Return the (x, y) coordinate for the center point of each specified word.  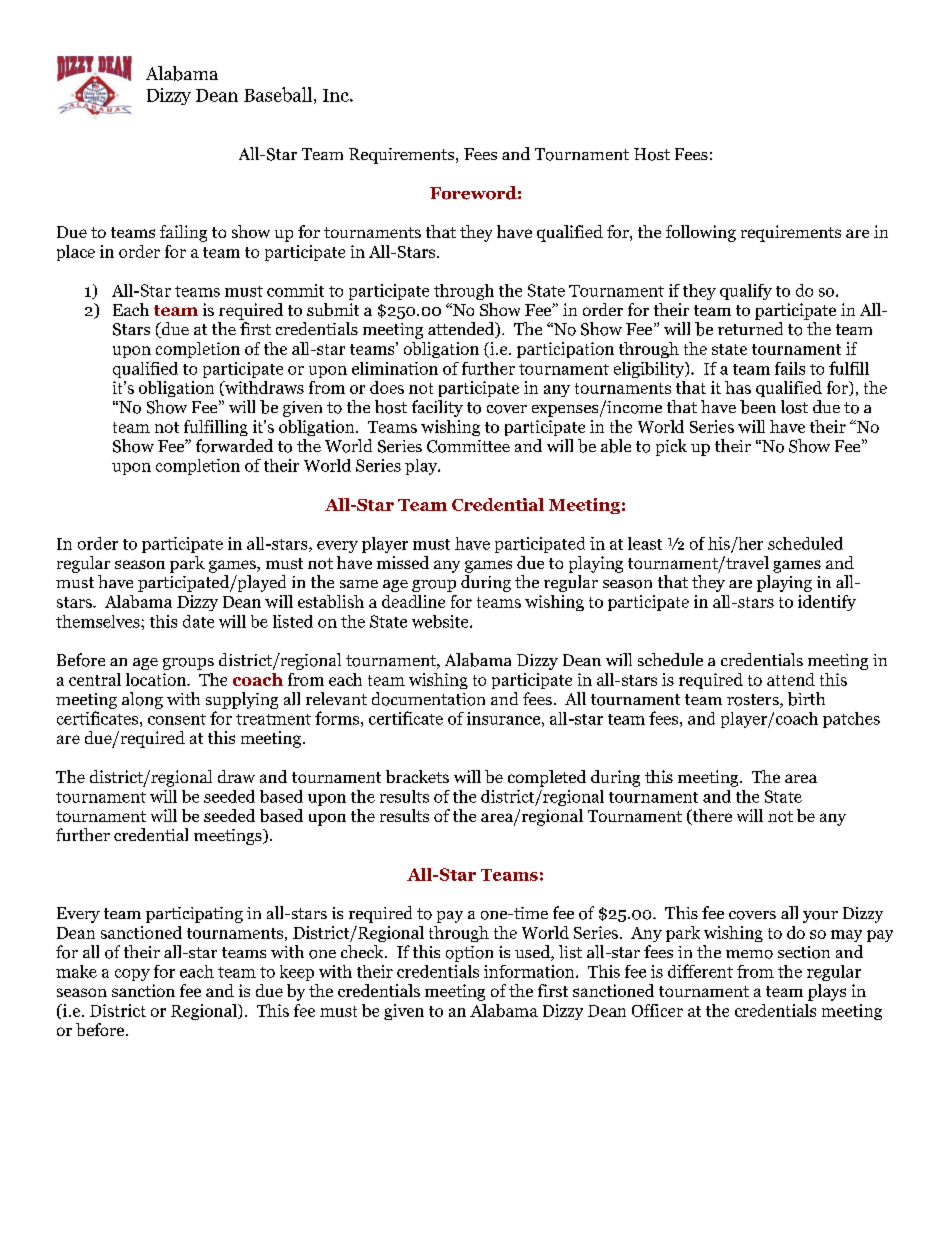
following (701, 233)
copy (132, 975)
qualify (746, 292)
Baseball (278, 94)
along (142, 700)
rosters (754, 701)
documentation (428, 699)
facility (437, 408)
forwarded (234, 446)
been (758, 407)
